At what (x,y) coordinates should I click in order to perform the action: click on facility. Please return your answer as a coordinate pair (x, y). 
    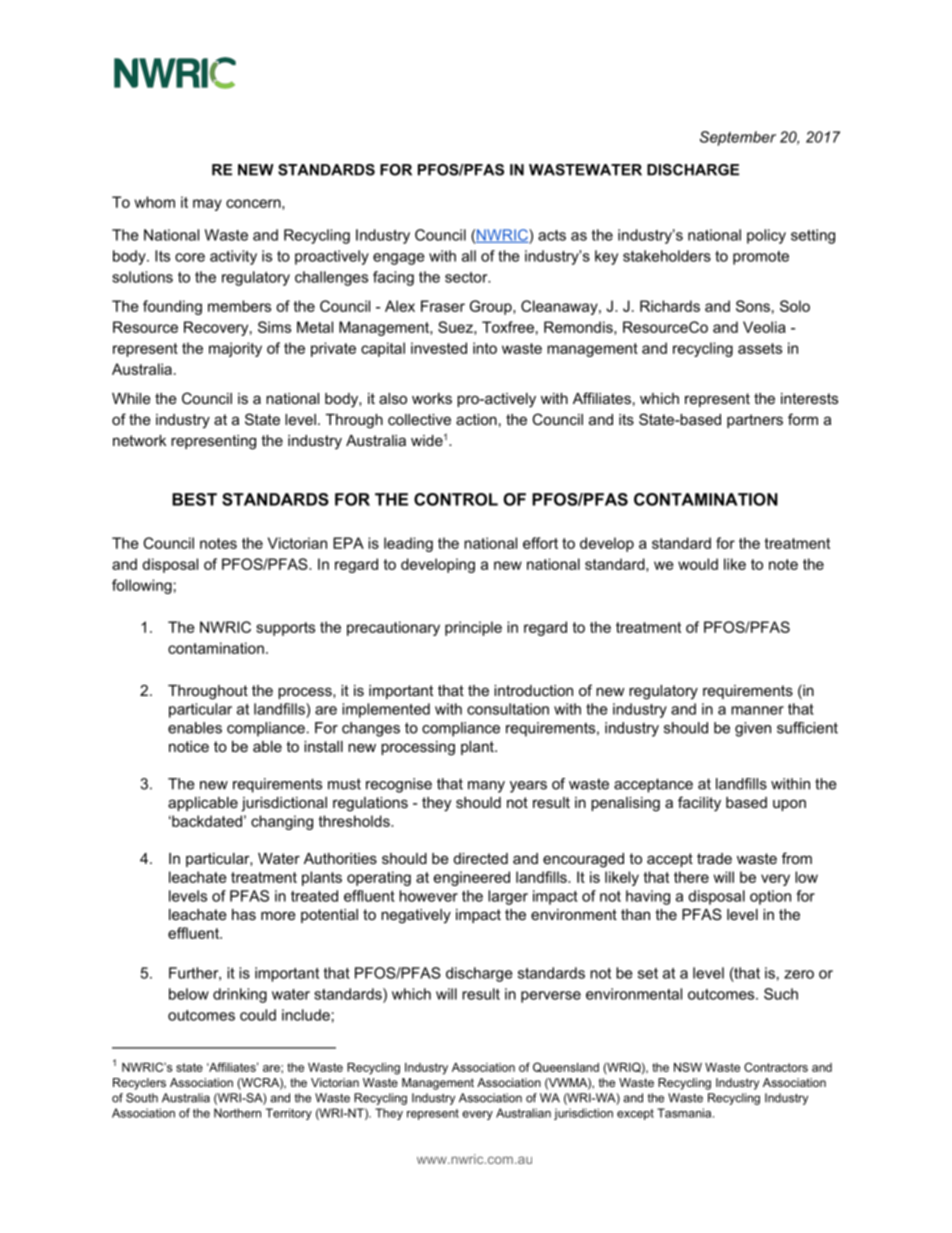
    Looking at the image, I should click on (699, 804).
